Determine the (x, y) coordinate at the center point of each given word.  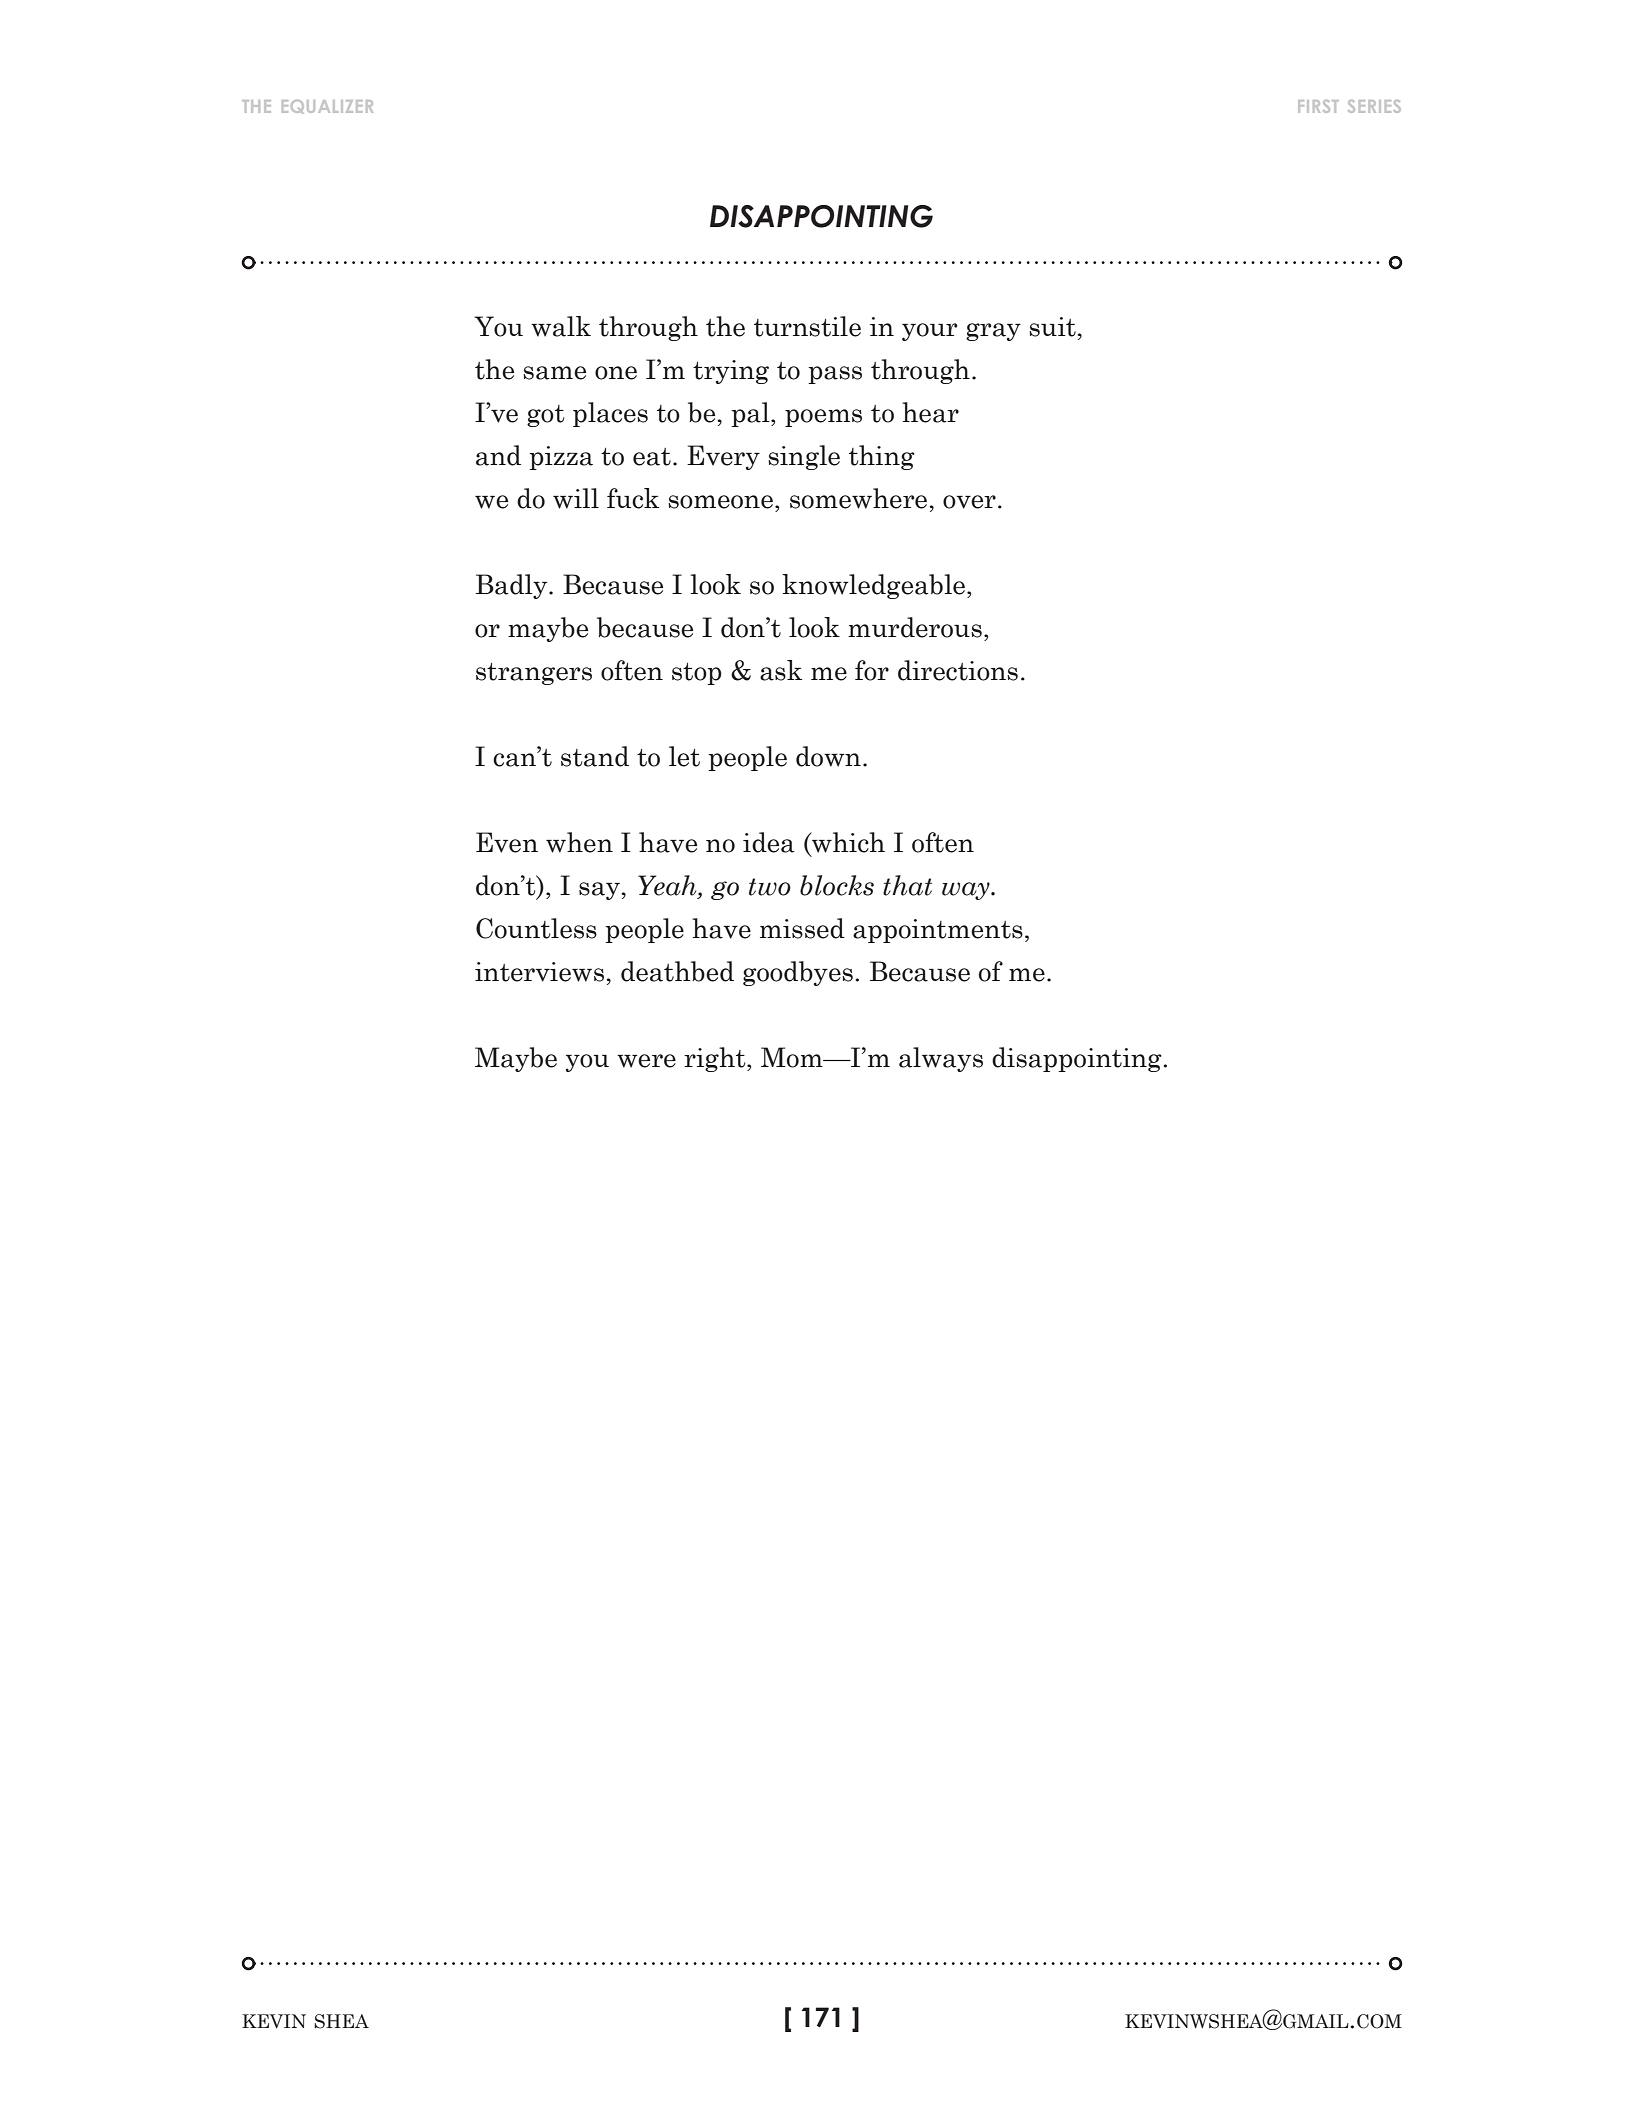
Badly (513, 586)
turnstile (807, 326)
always (941, 1059)
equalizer (327, 107)
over (969, 502)
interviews (541, 972)
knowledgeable (873, 586)
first (1318, 106)
